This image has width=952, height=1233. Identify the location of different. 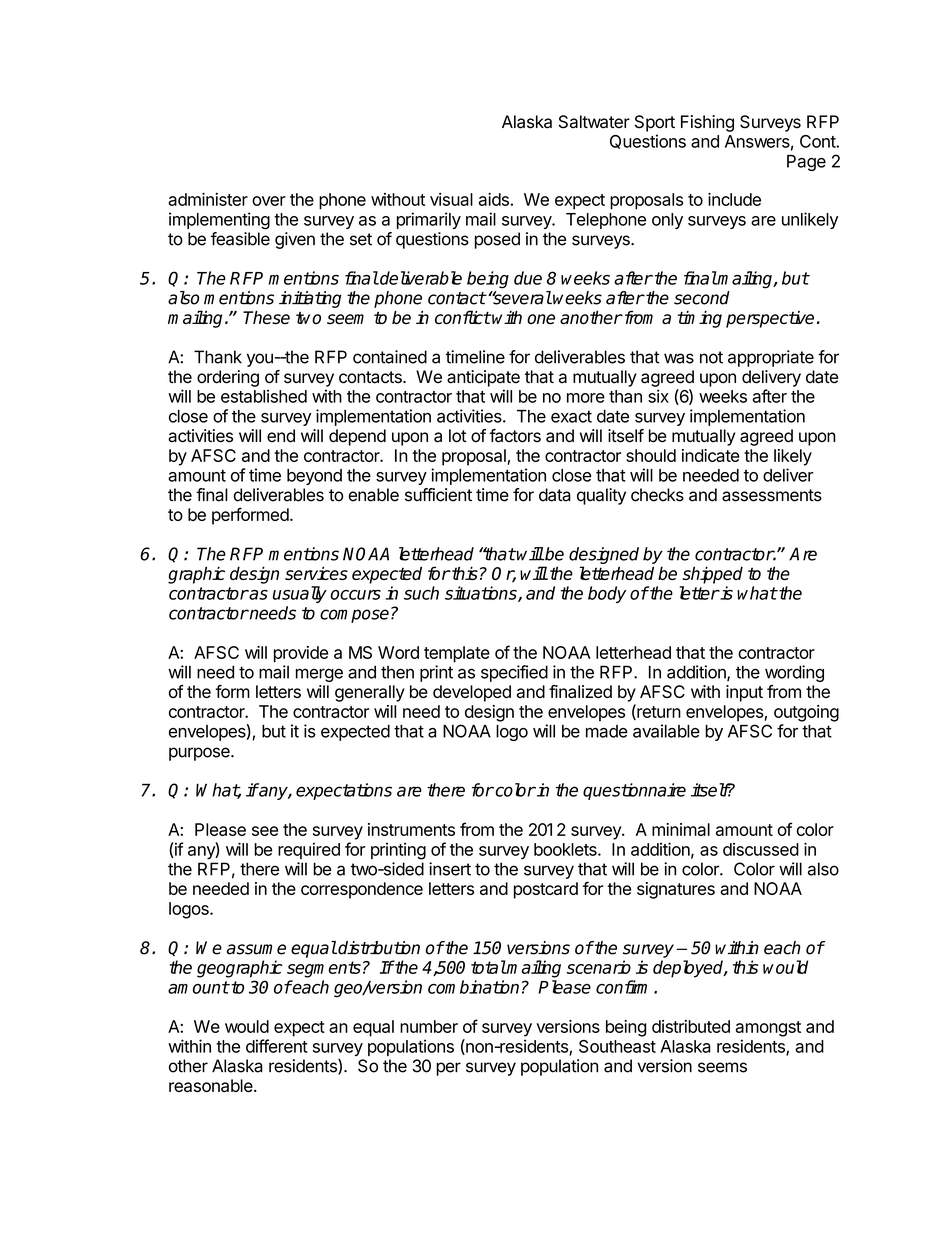
(277, 1046).
